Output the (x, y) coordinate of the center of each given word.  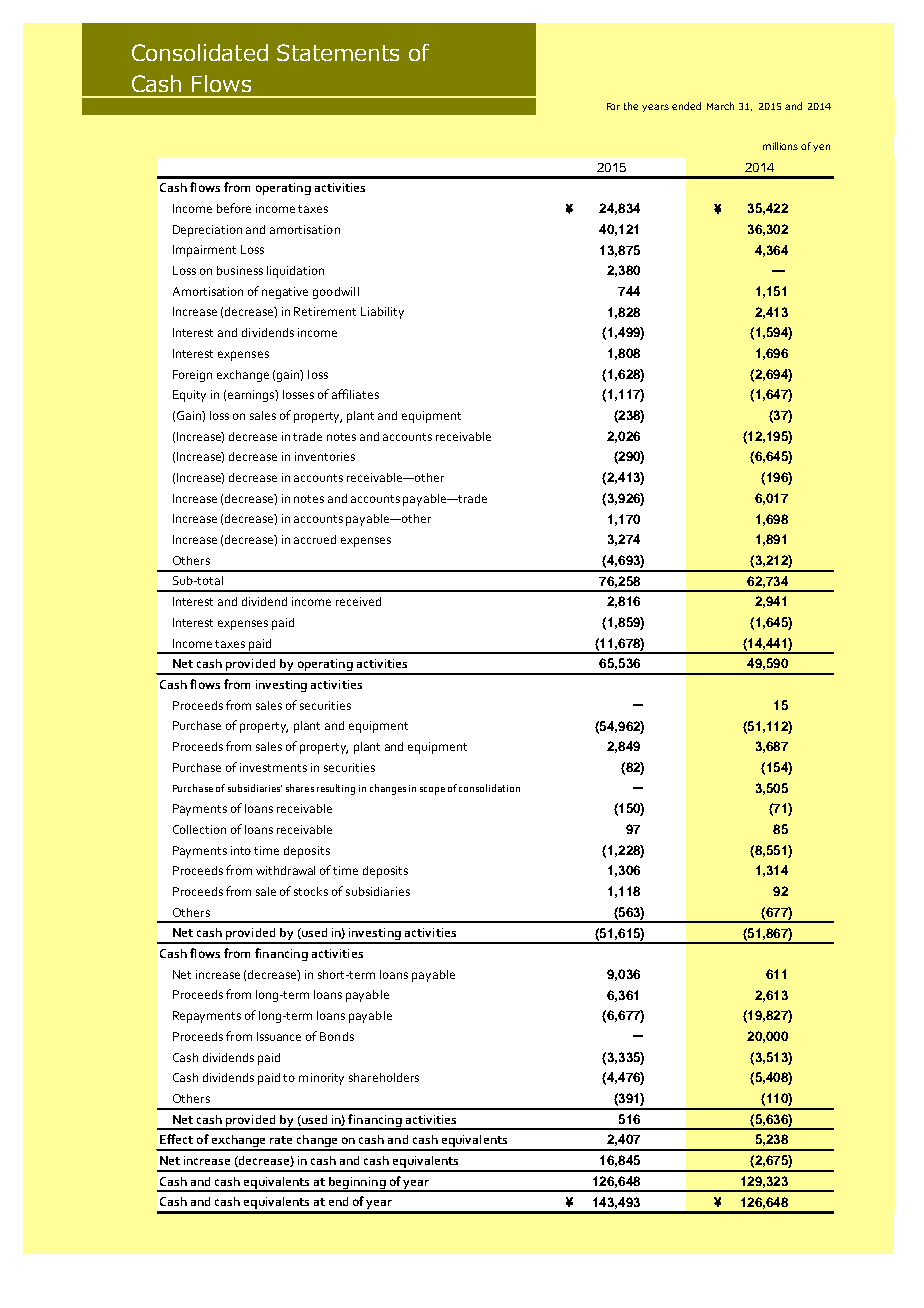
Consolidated (200, 52)
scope (432, 791)
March (720, 106)
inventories (325, 456)
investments (273, 767)
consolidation (489, 788)
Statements (338, 52)
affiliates (355, 394)
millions (780, 146)
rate (281, 1140)
